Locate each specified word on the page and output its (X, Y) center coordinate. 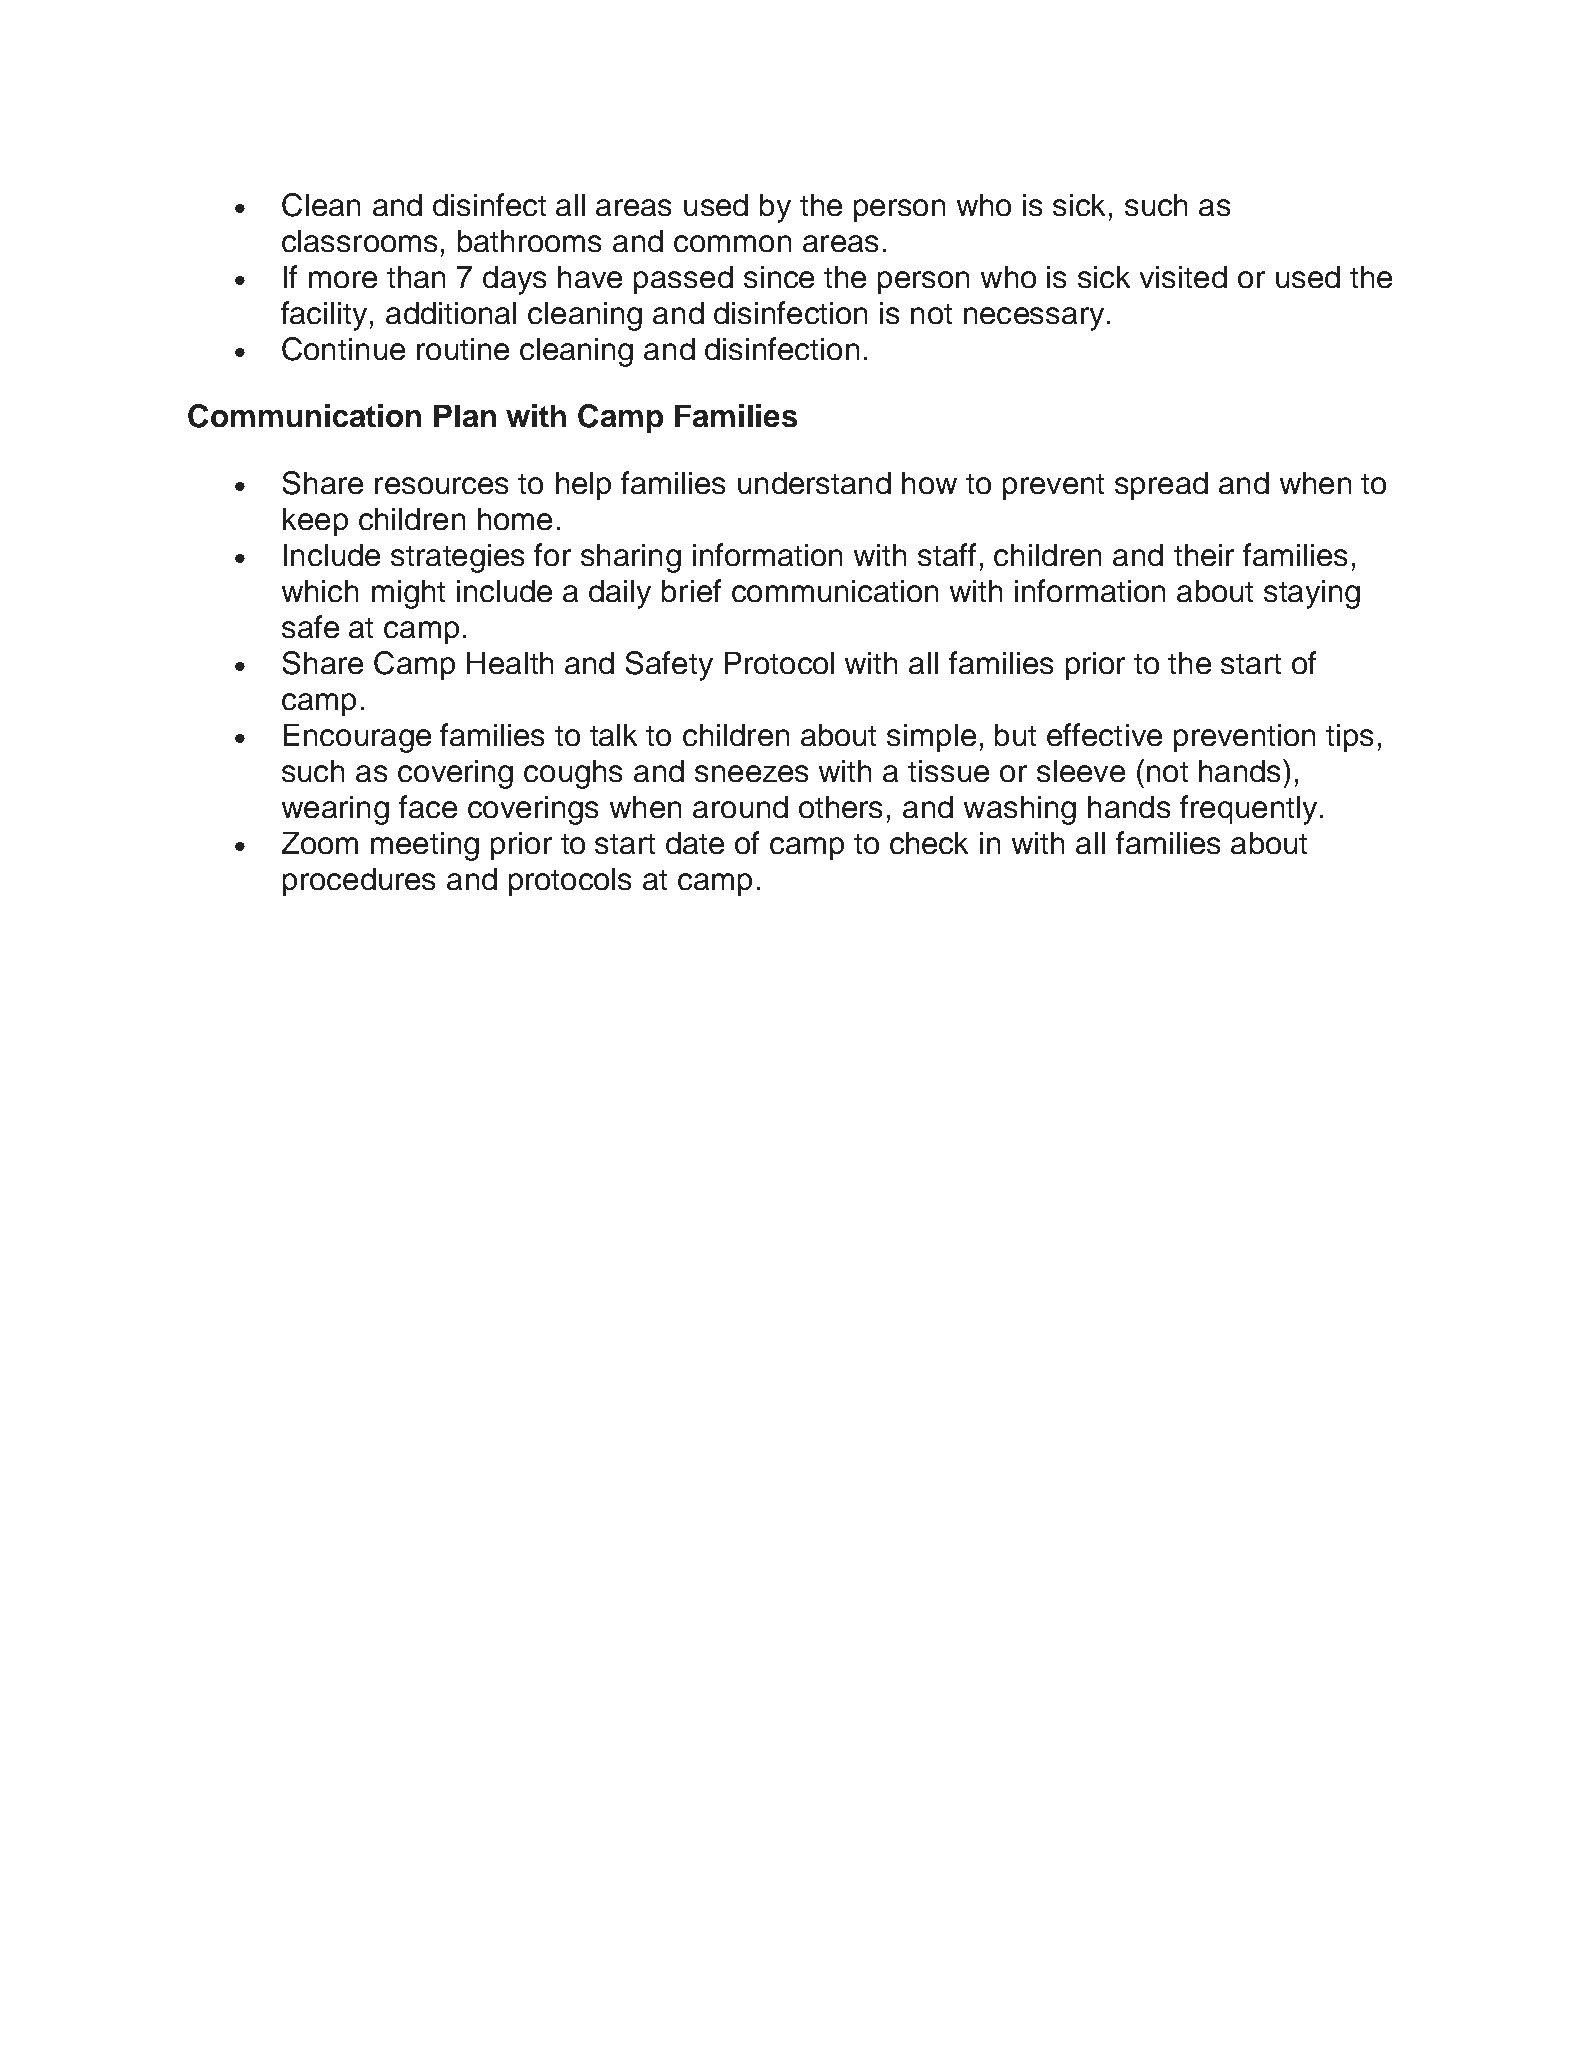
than (416, 277)
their (1204, 555)
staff (947, 554)
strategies (457, 558)
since (779, 277)
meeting (425, 846)
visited (1183, 277)
